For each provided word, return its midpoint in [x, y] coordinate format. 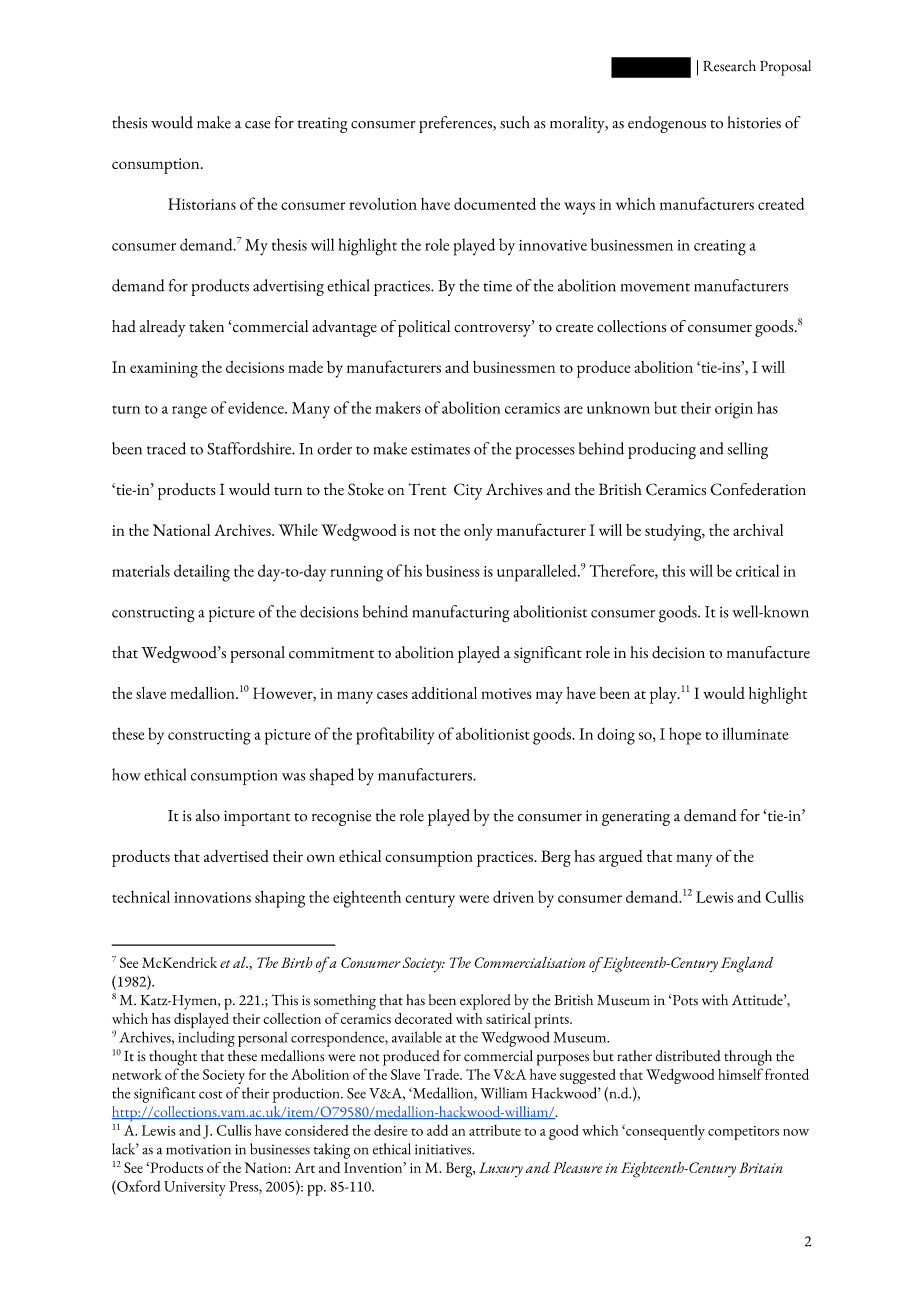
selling [748, 450]
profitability [395, 736]
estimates [440, 449]
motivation [198, 1149]
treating [323, 125]
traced [166, 448]
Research [729, 66]
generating [636, 818]
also [208, 815]
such [515, 122]
